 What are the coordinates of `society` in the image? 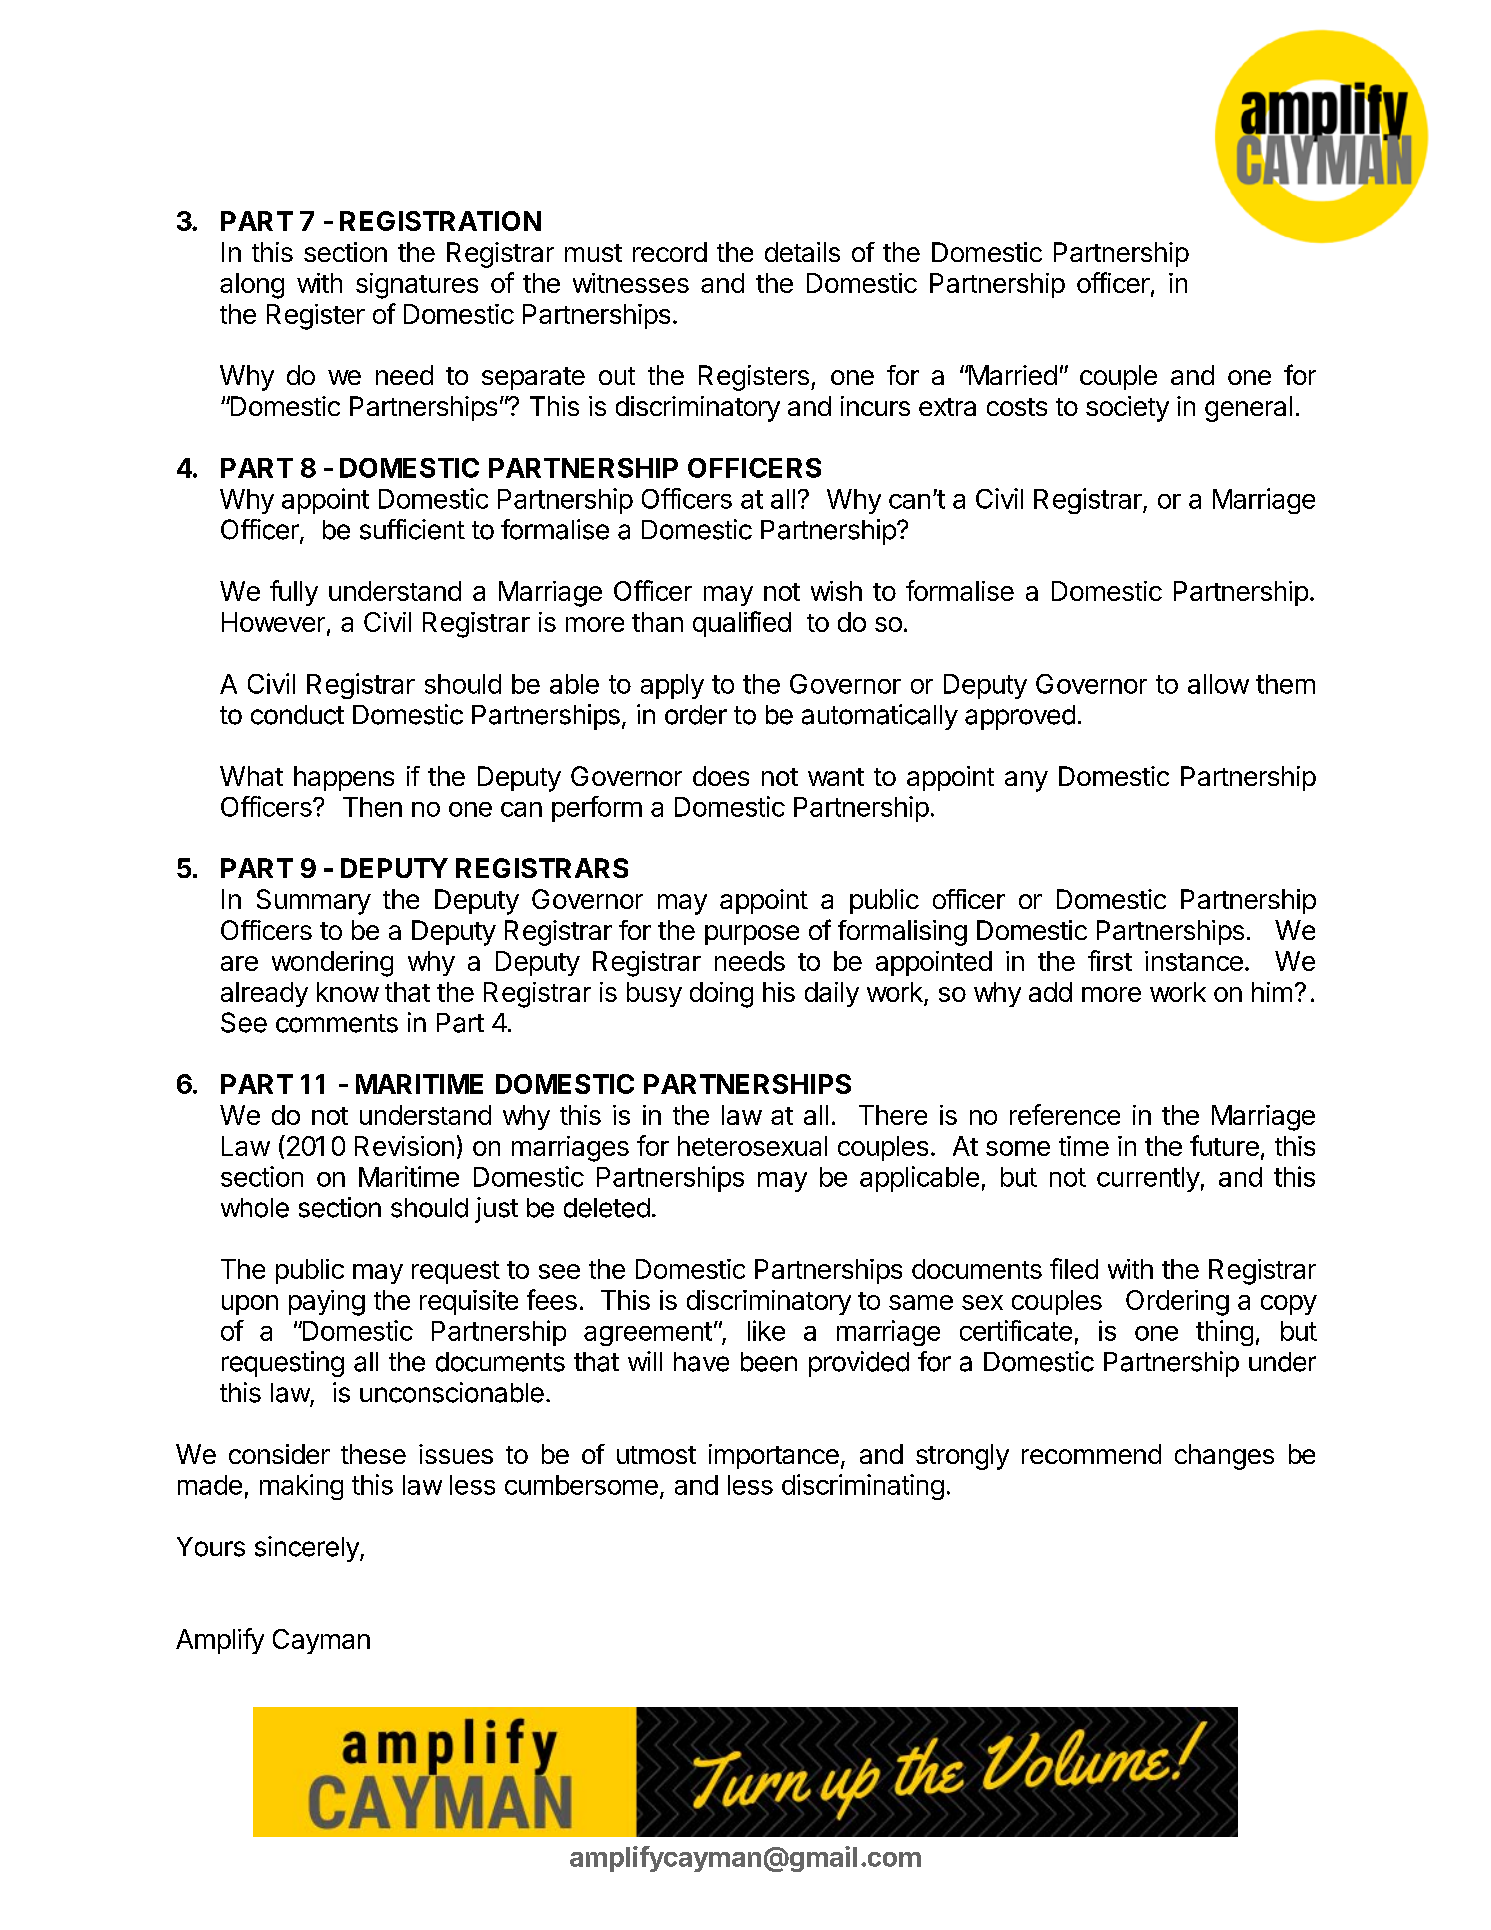 It's located at (1127, 409).
